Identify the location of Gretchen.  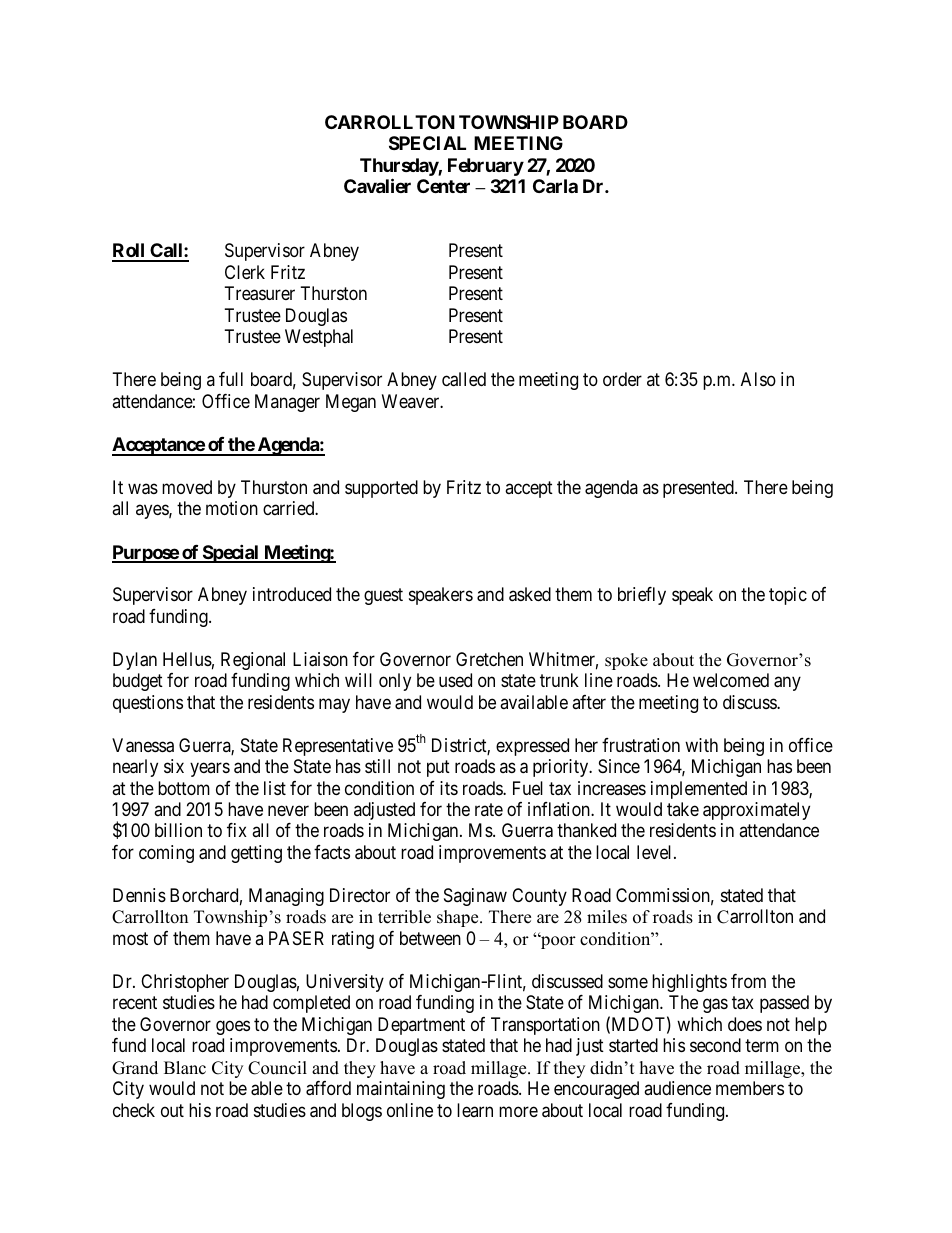
(489, 659).
